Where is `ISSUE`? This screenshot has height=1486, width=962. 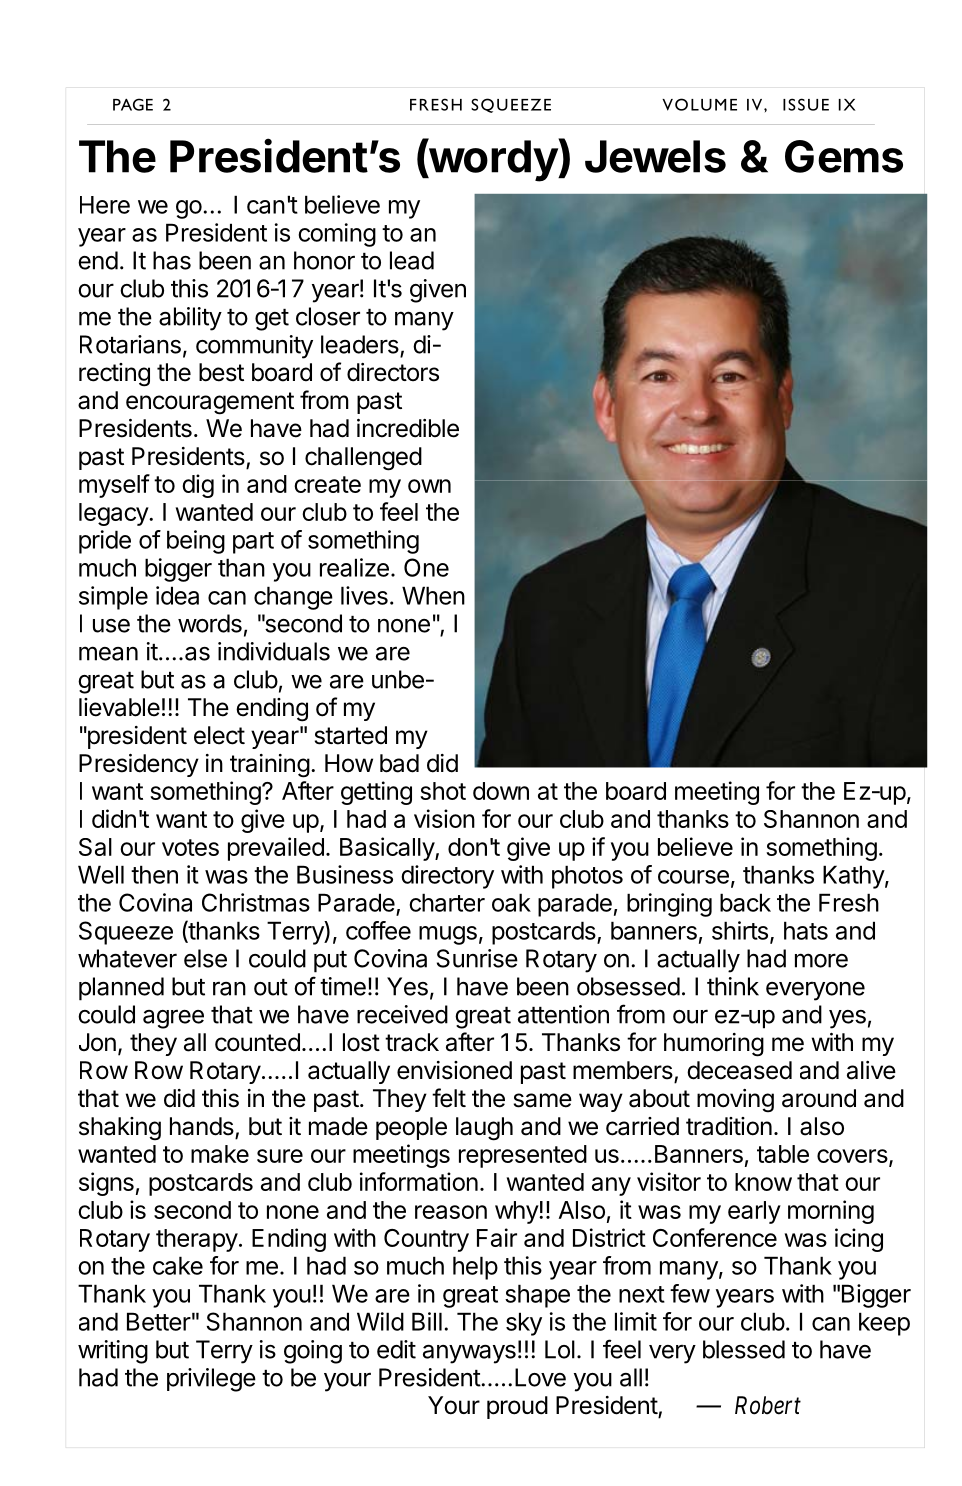
ISSUE is located at coordinates (806, 104).
